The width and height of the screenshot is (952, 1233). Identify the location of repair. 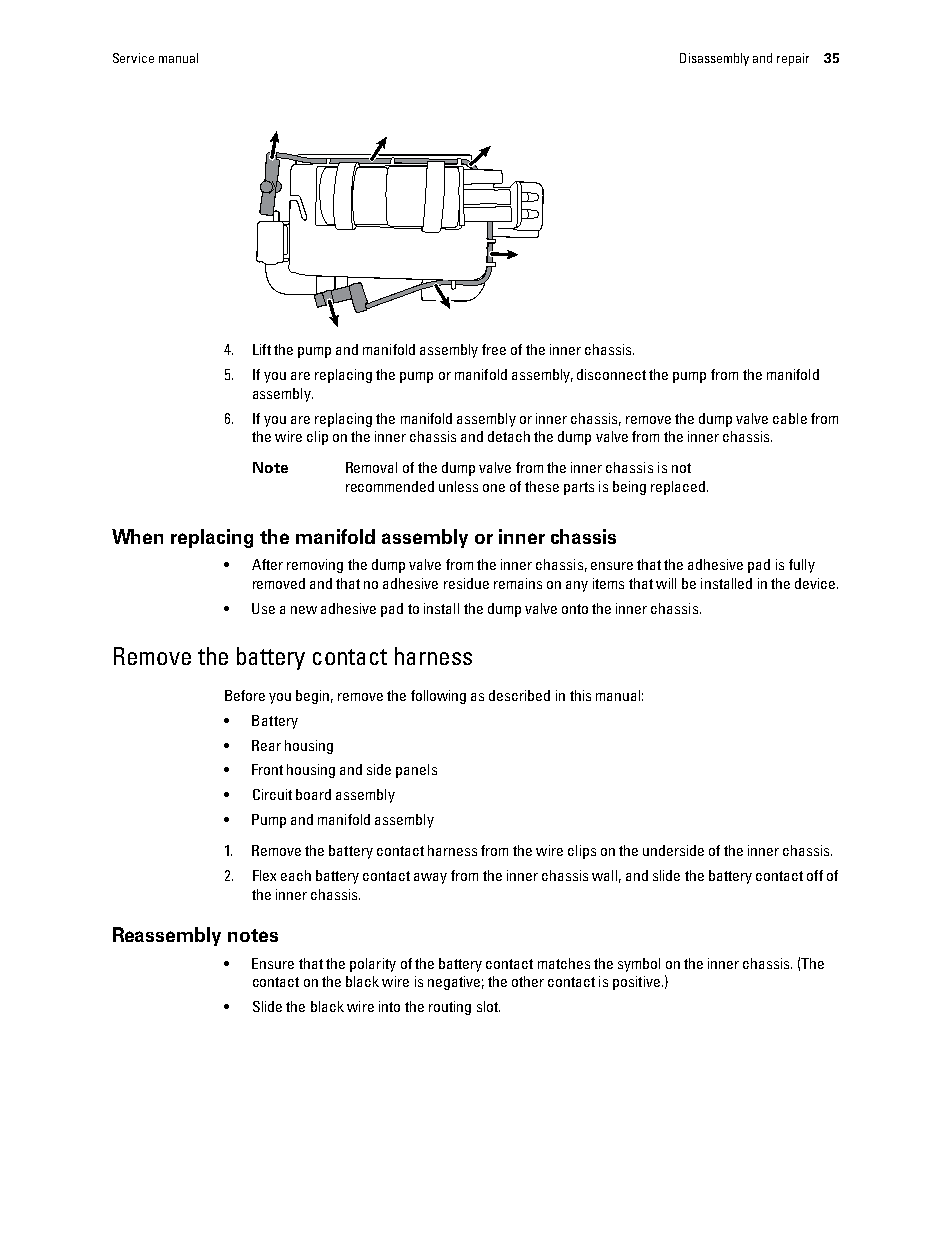
(793, 59).
